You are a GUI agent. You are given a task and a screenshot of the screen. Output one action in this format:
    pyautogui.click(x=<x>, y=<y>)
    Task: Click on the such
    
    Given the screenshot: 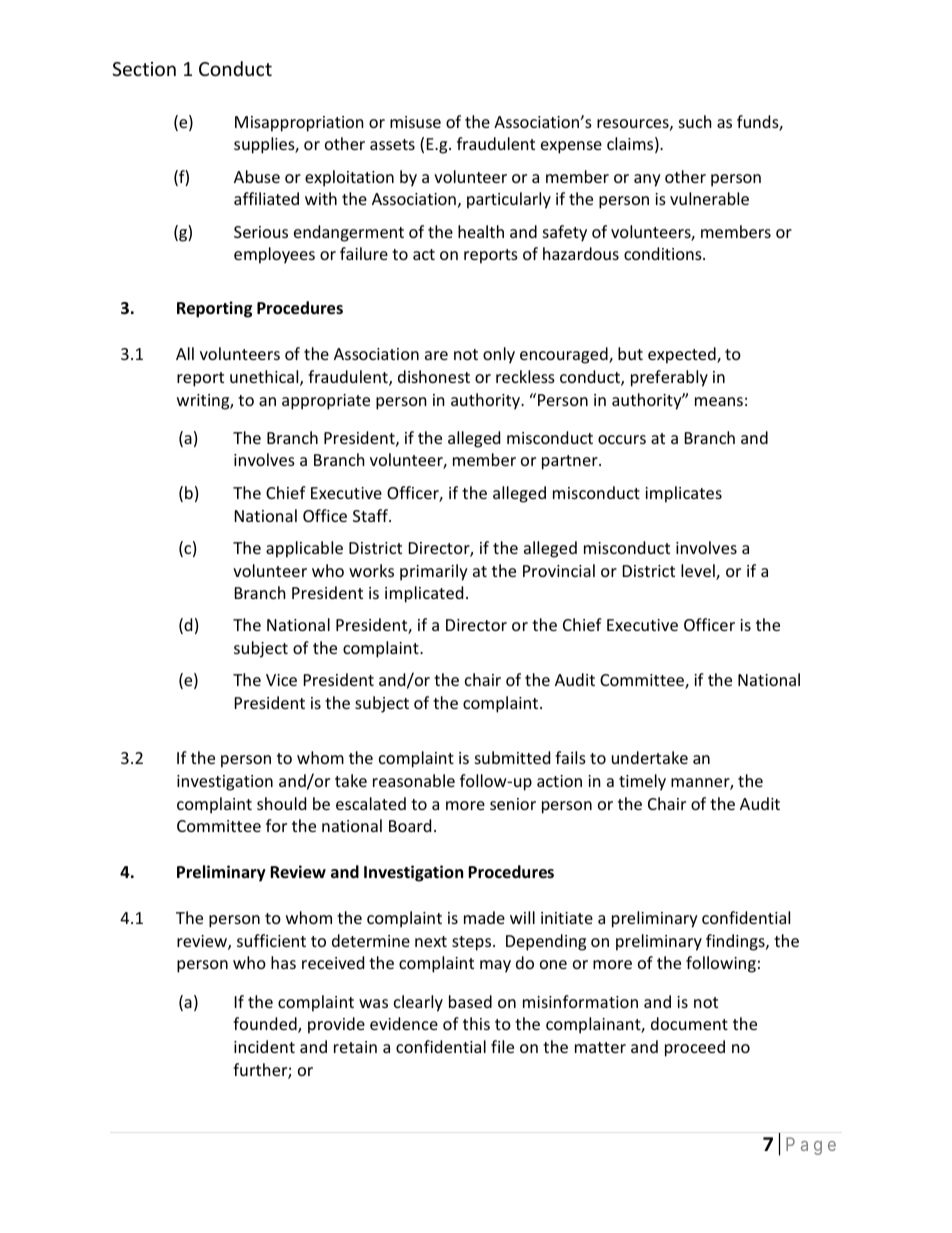 What is the action you would take?
    pyautogui.click(x=695, y=121)
